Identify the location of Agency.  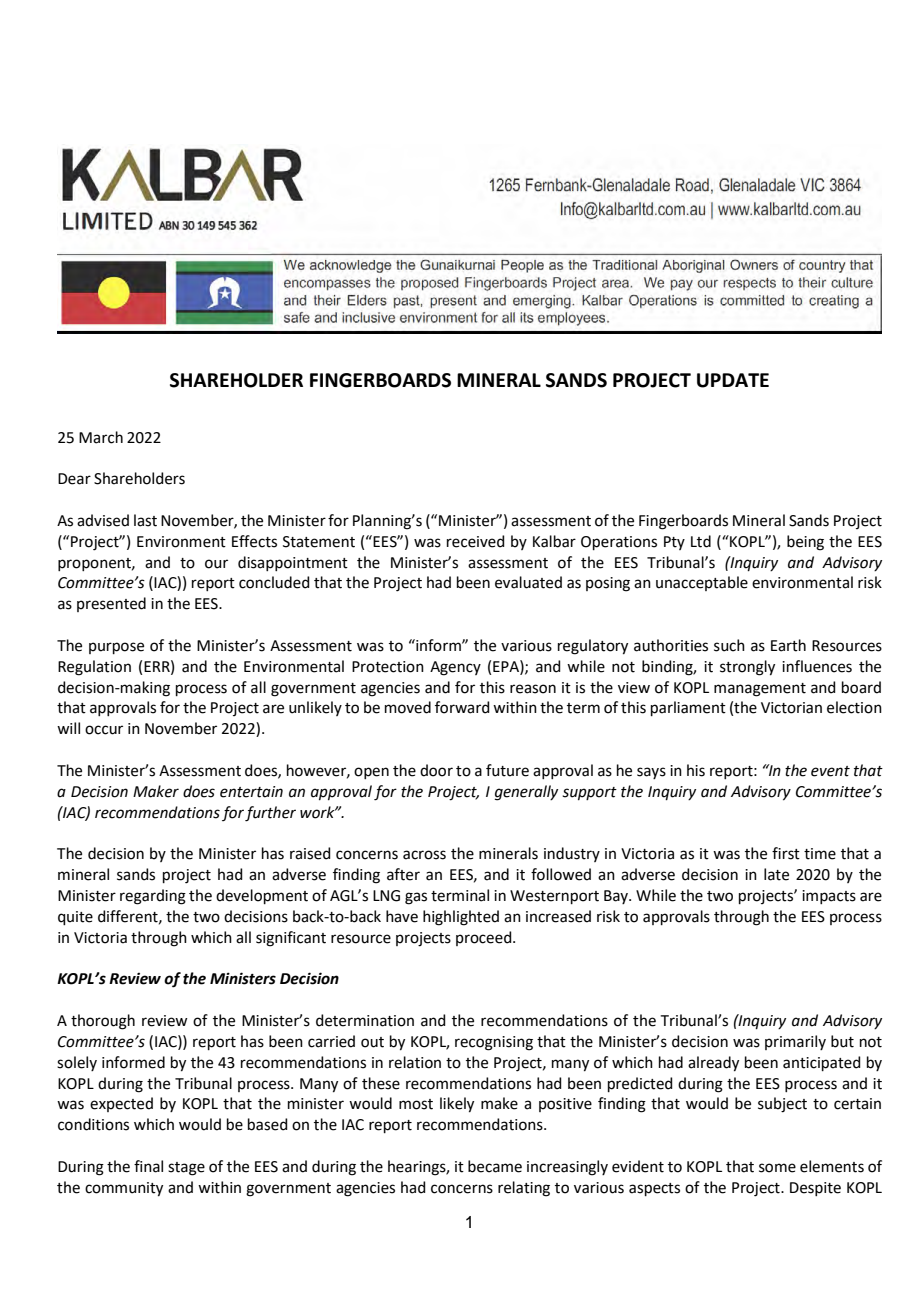
(455, 668).
